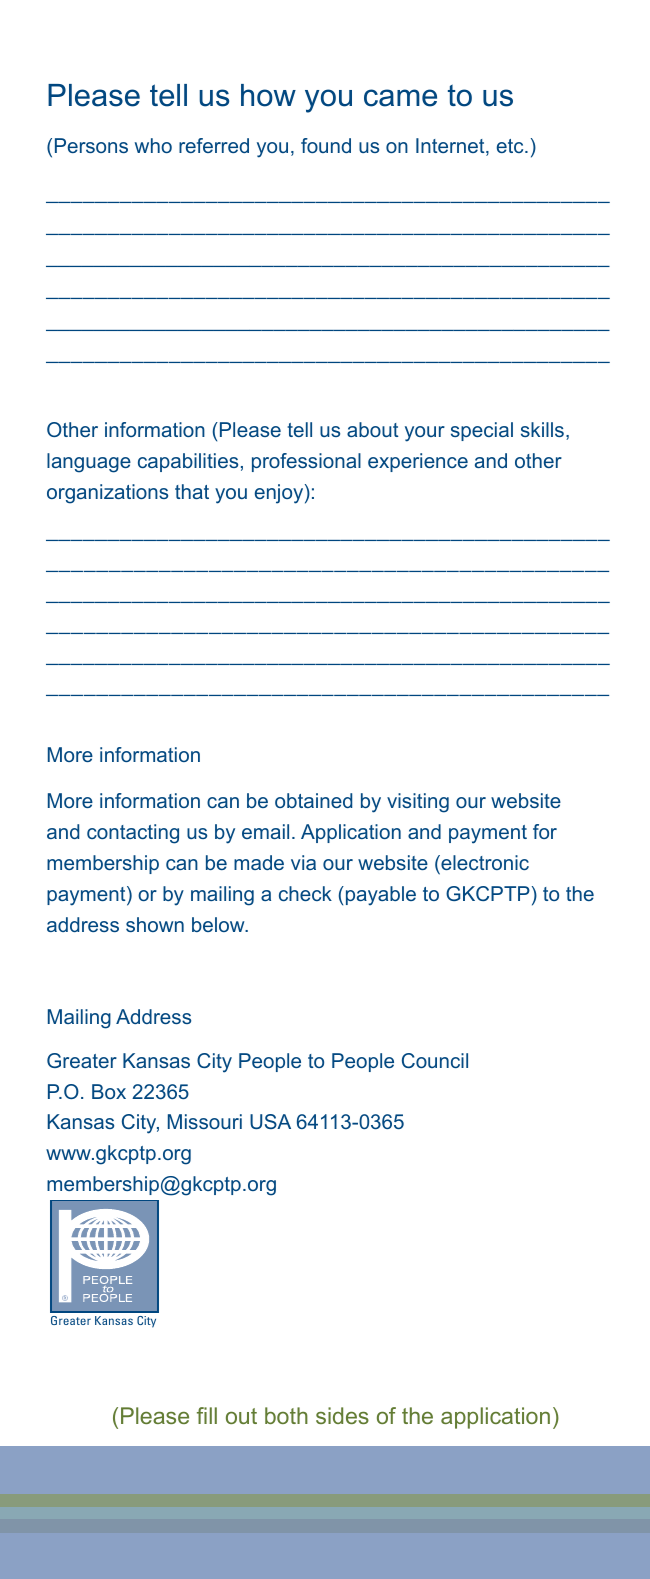  What do you see at coordinates (153, 145) in the screenshot?
I see `who` at bounding box center [153, 145].
